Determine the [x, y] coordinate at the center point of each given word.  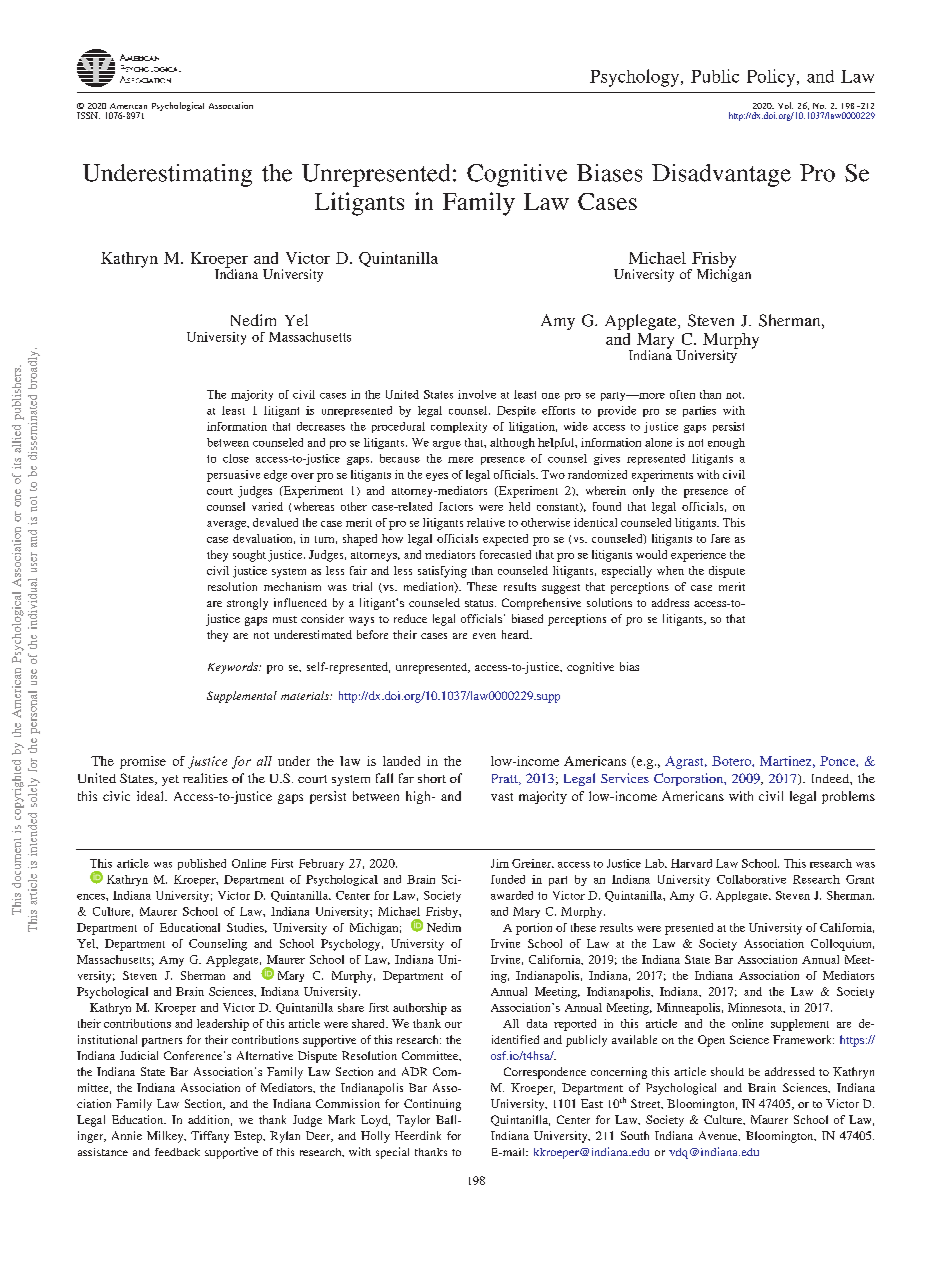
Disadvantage [721, 175]
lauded [401, 761]
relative [486, 522]
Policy [772, 78]
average [228, 525]
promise [143, 762]
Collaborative [751, 879]
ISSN [88, 115]
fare [720, 538]
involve [477, 394]
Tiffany [210, 1137]
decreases [321, 426]
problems [848, 797]
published [202, 864]
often [682, 394]
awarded [512, 895]
